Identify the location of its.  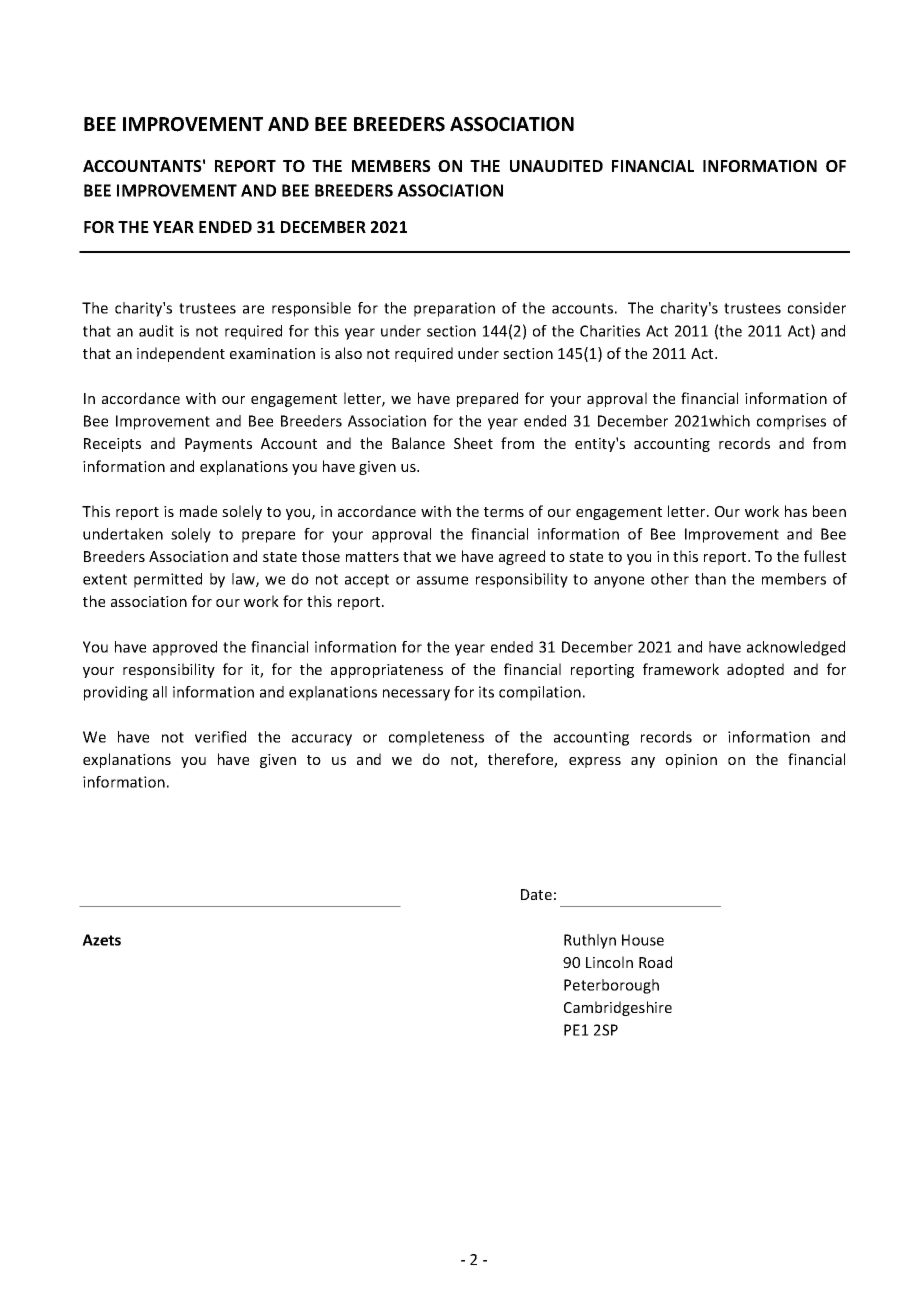
(486, 692).
